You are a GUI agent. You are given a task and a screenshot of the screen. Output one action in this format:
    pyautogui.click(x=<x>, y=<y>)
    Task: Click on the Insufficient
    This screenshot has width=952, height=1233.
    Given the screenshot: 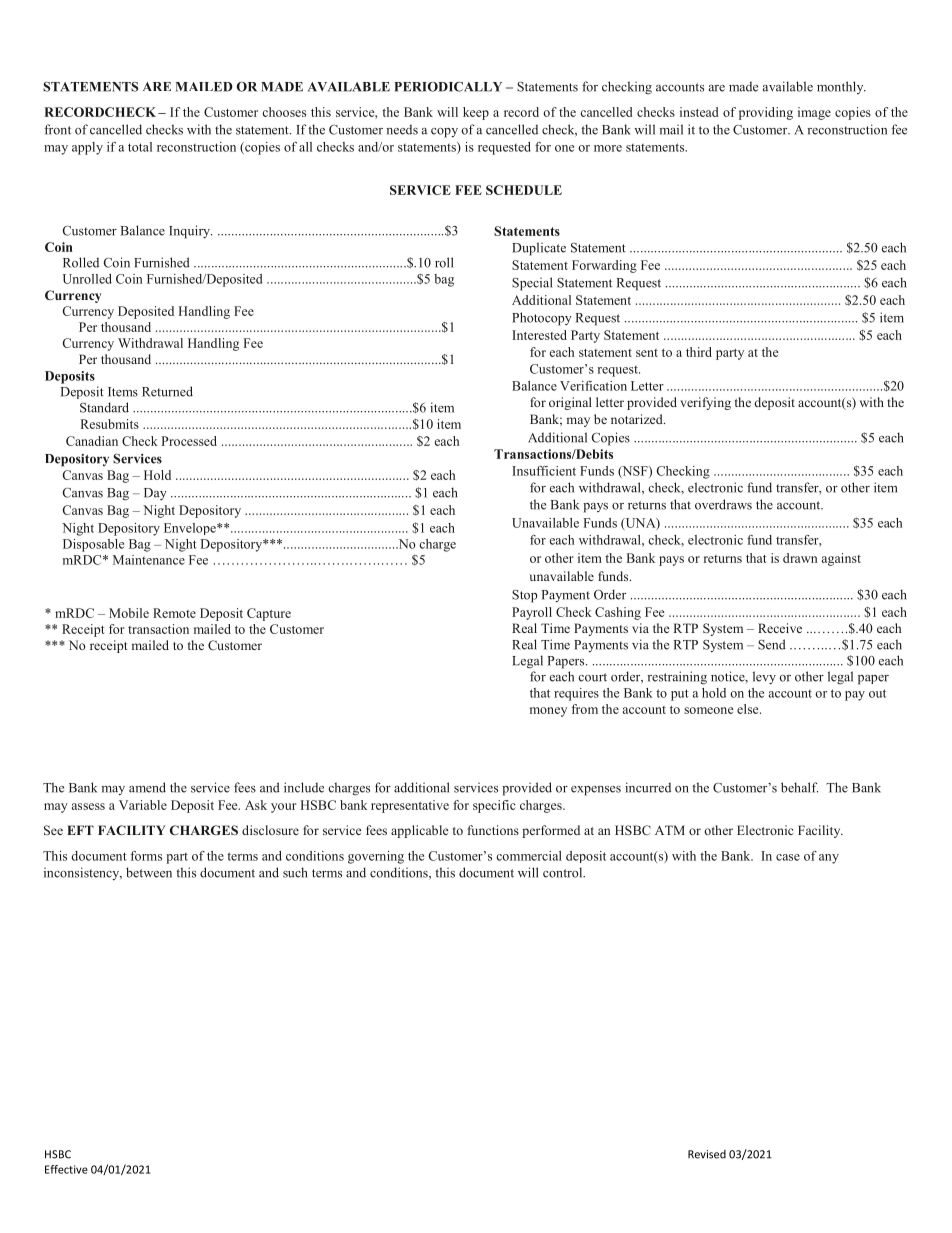 What is the action you would take?
    pyautogui.click(x=544, y=471)
